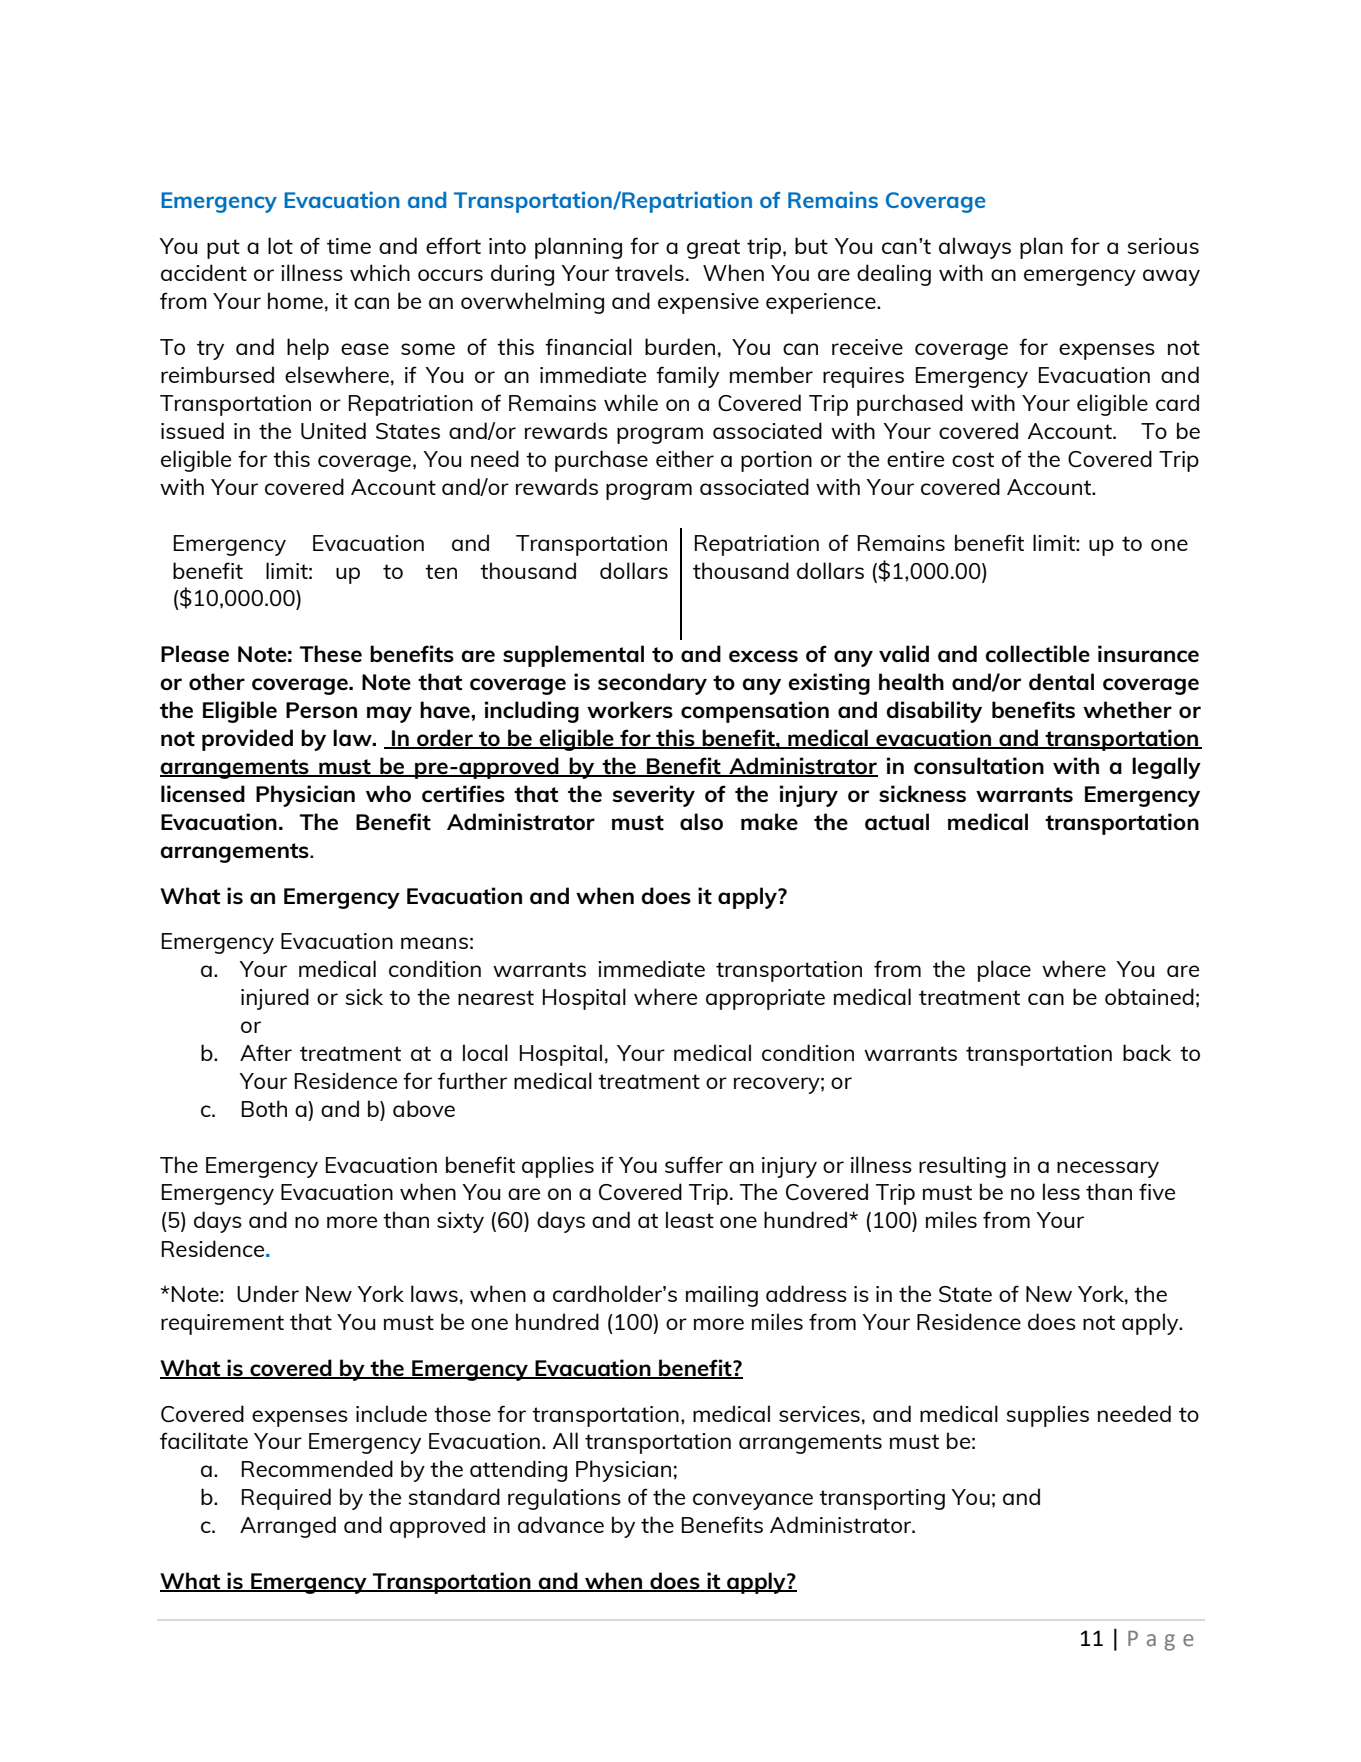  What do you see at coordinates (295, 300) in the page?
I see `home` at bounding box center [295, 300].
